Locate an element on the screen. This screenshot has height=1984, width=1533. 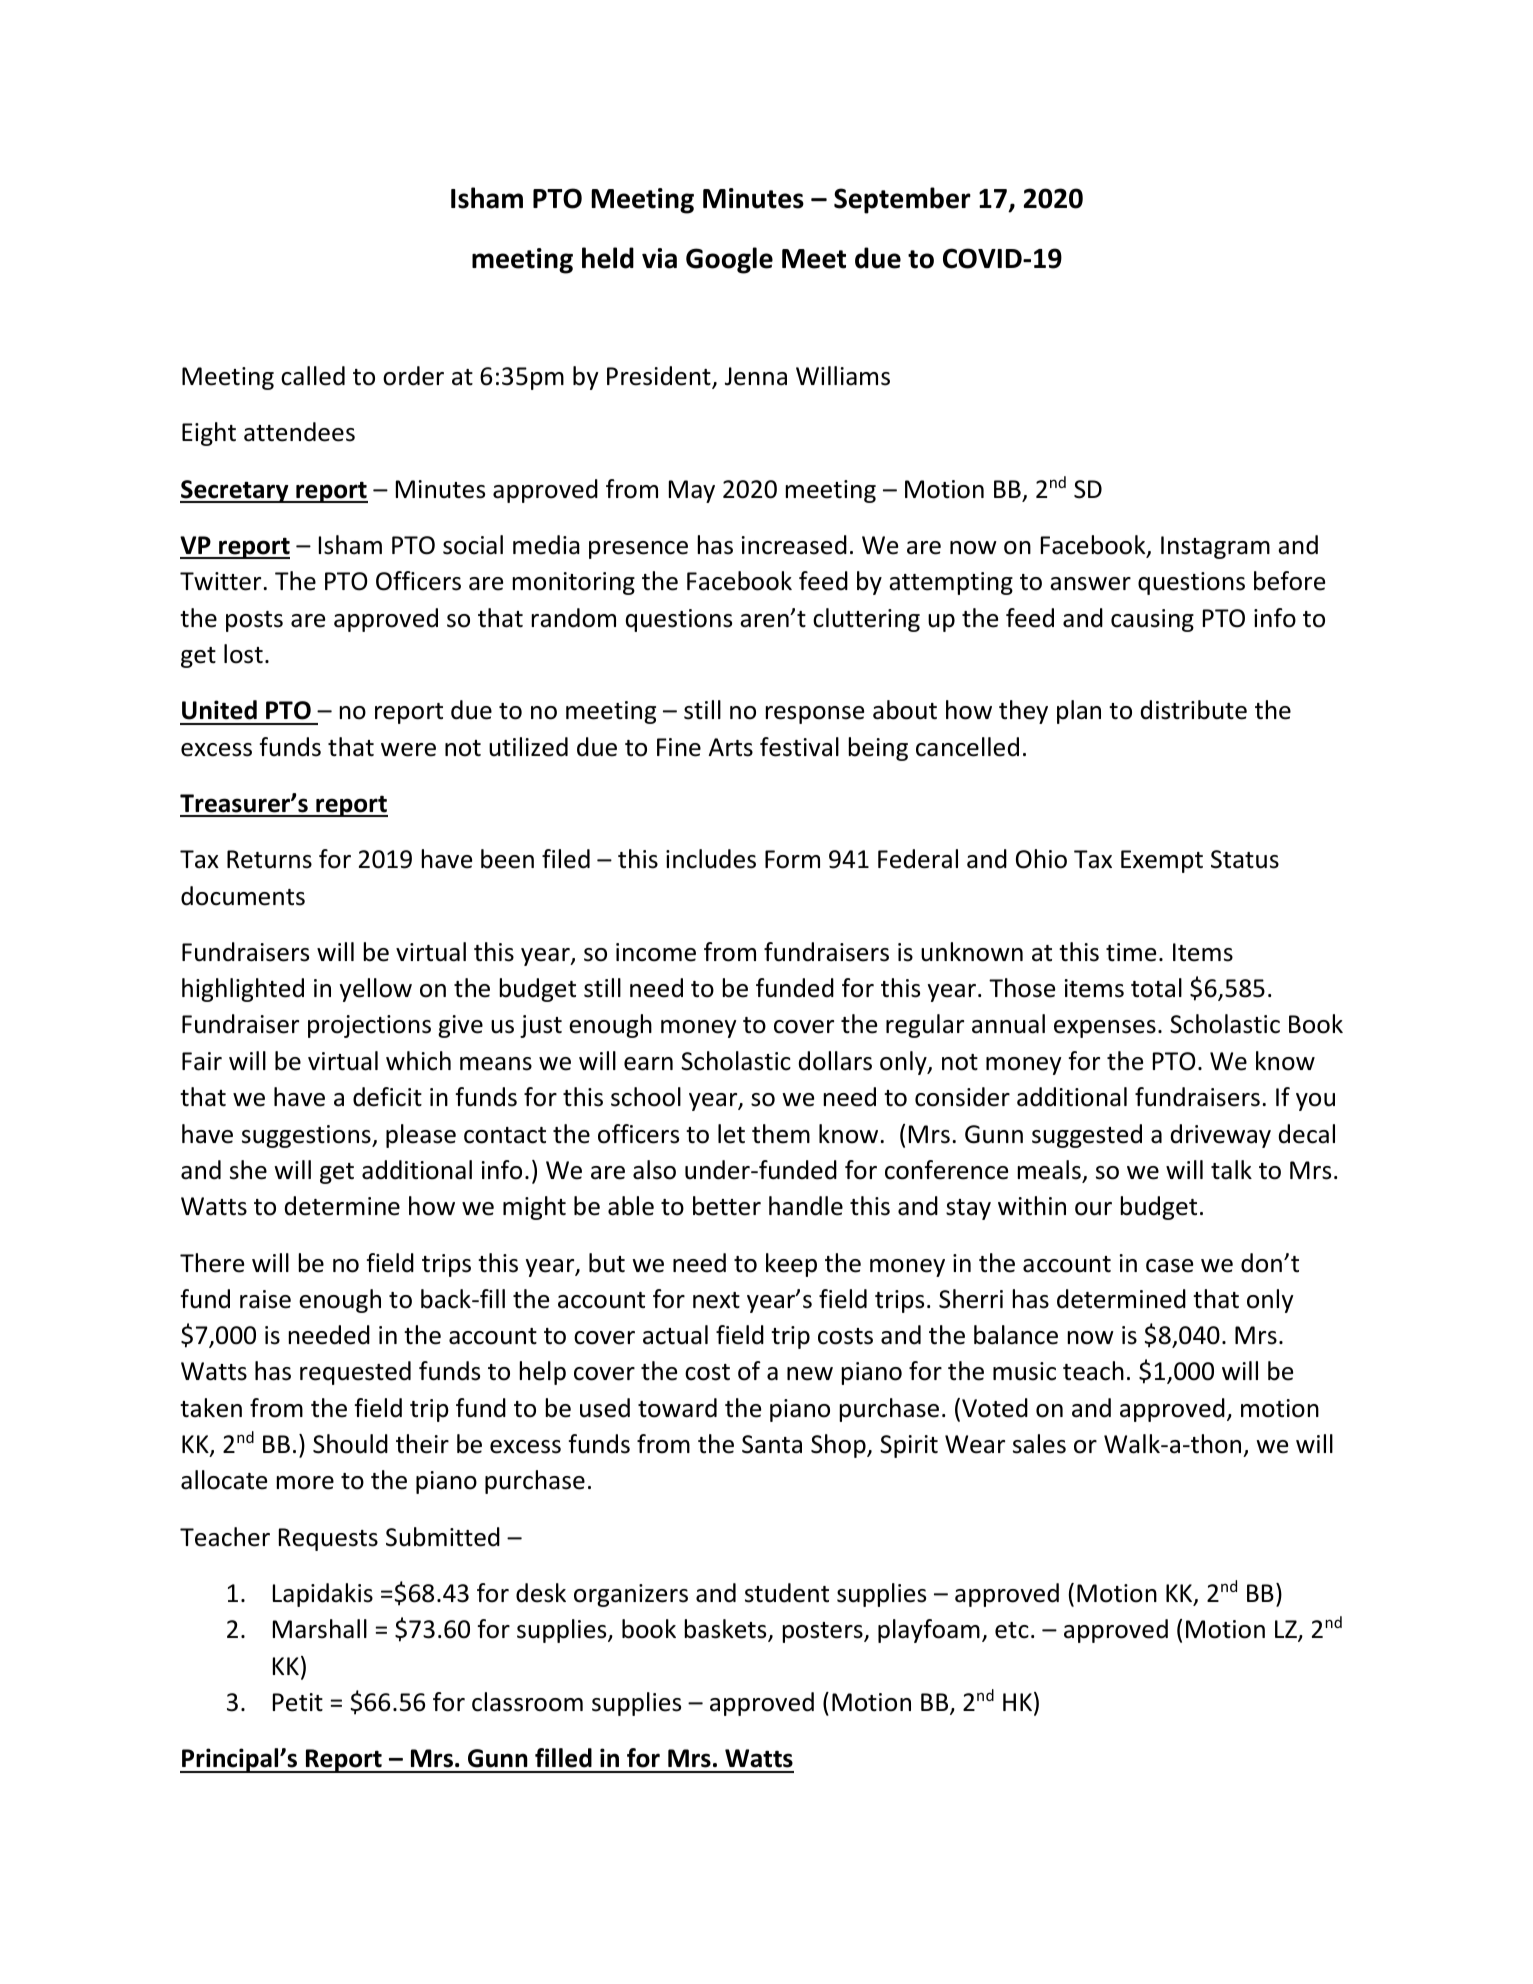
talk is located at coordinates (1231, 1170).
